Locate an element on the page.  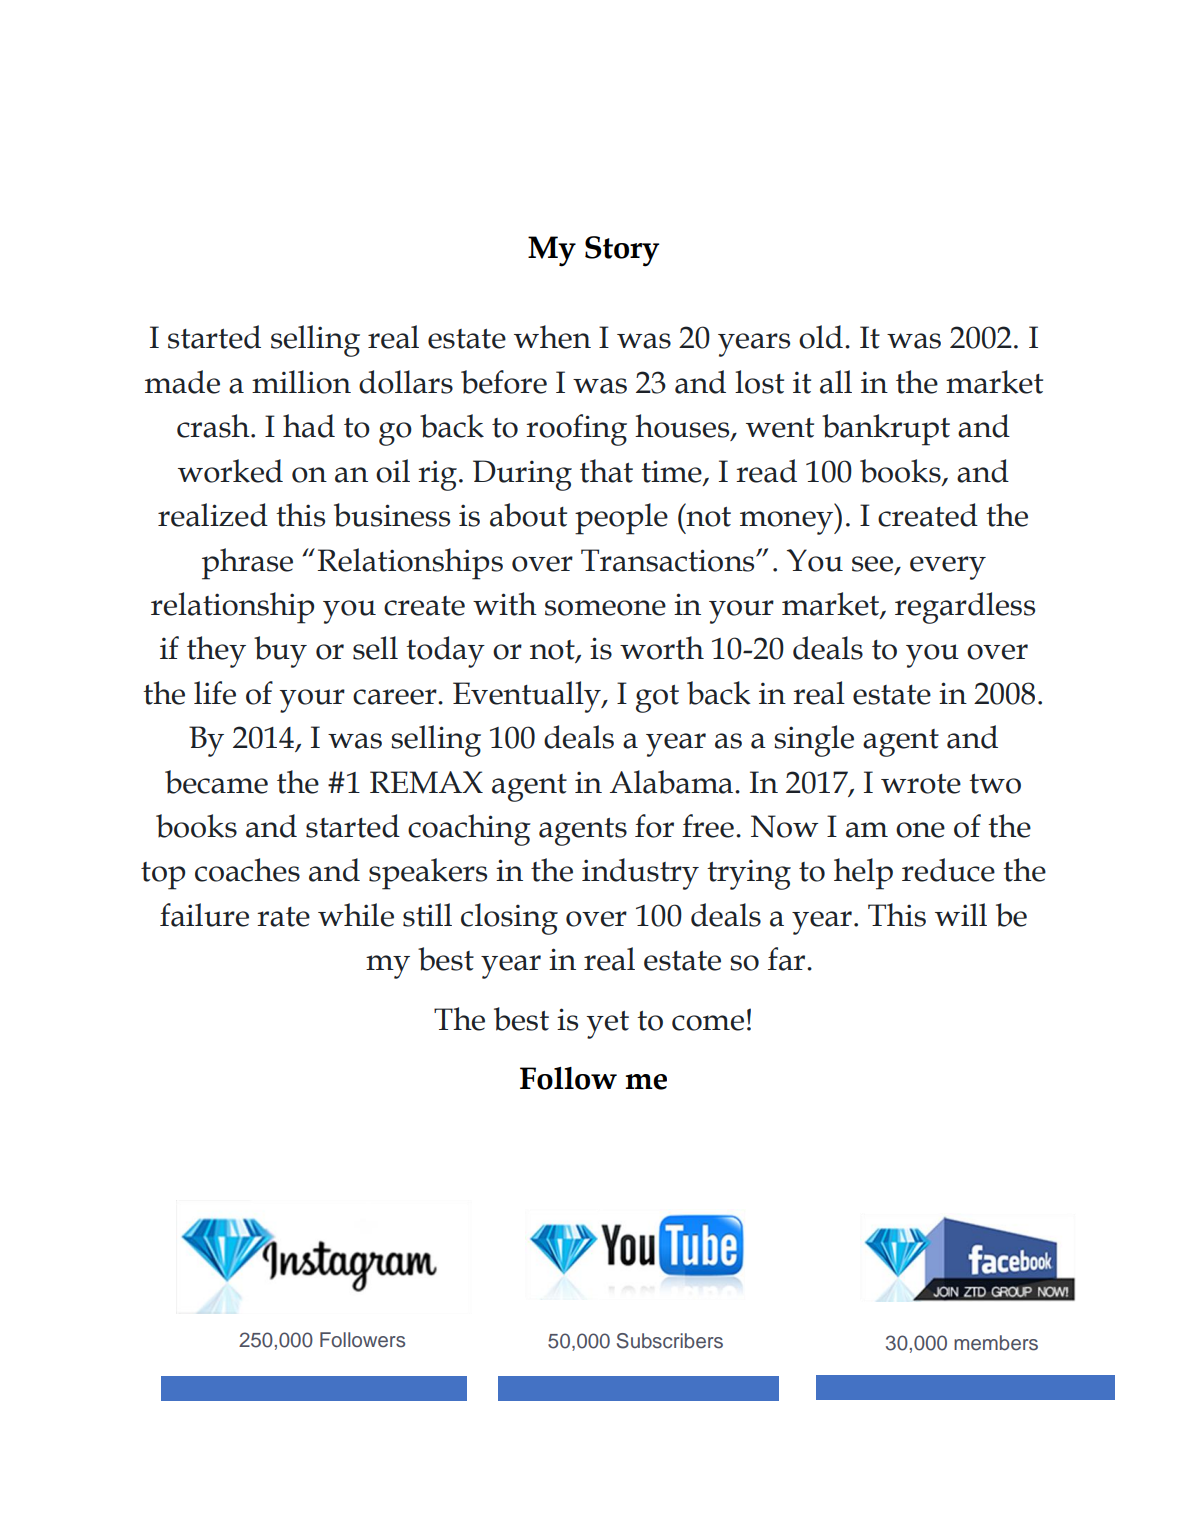
rate is located at coordinates (283, 917).
